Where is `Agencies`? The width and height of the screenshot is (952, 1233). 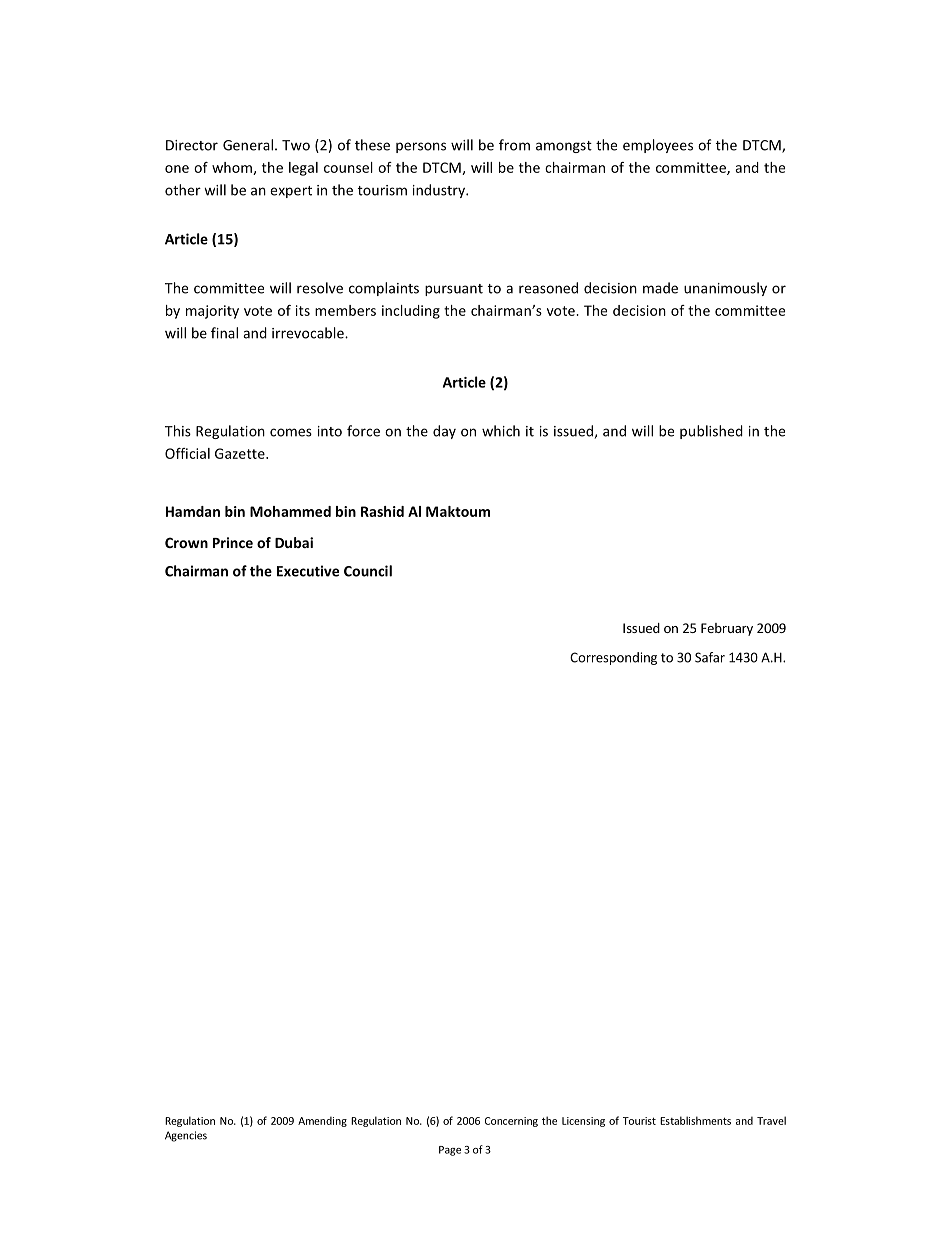
Agencies is located at coordinates (186, 1136).
